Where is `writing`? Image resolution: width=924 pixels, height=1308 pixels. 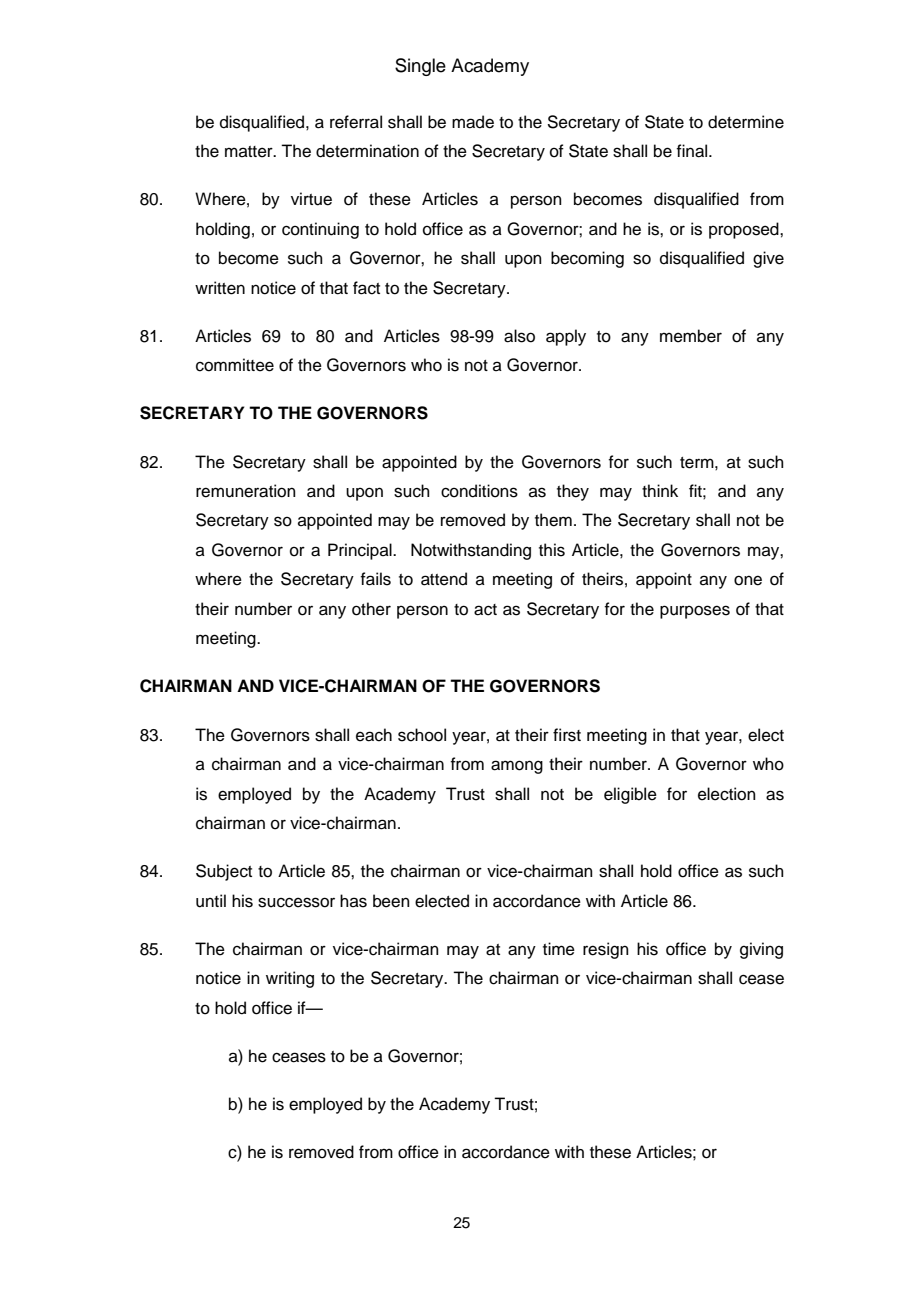
writing is located at coordinates (290, 979).
